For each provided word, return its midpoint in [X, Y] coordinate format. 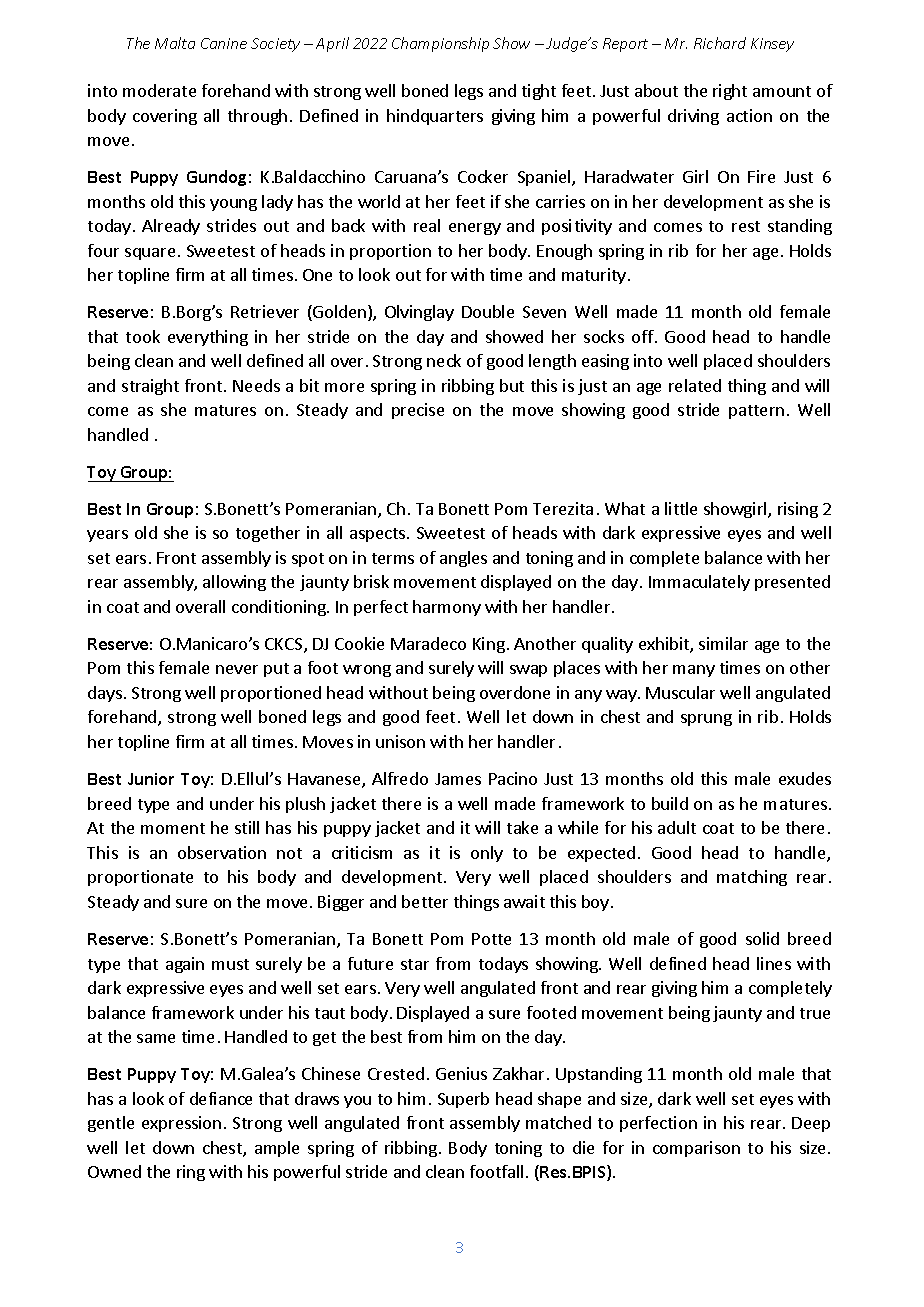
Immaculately [699, 583]
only [487, 854]
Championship [440, 44]
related [695, 385]
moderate [159, 90]
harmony [447, 608]
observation [222, 852]
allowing [234, 583]
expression [181, 1124]
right [730, 92]
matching [752, 878]
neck [444, 360]
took [143, 336]
